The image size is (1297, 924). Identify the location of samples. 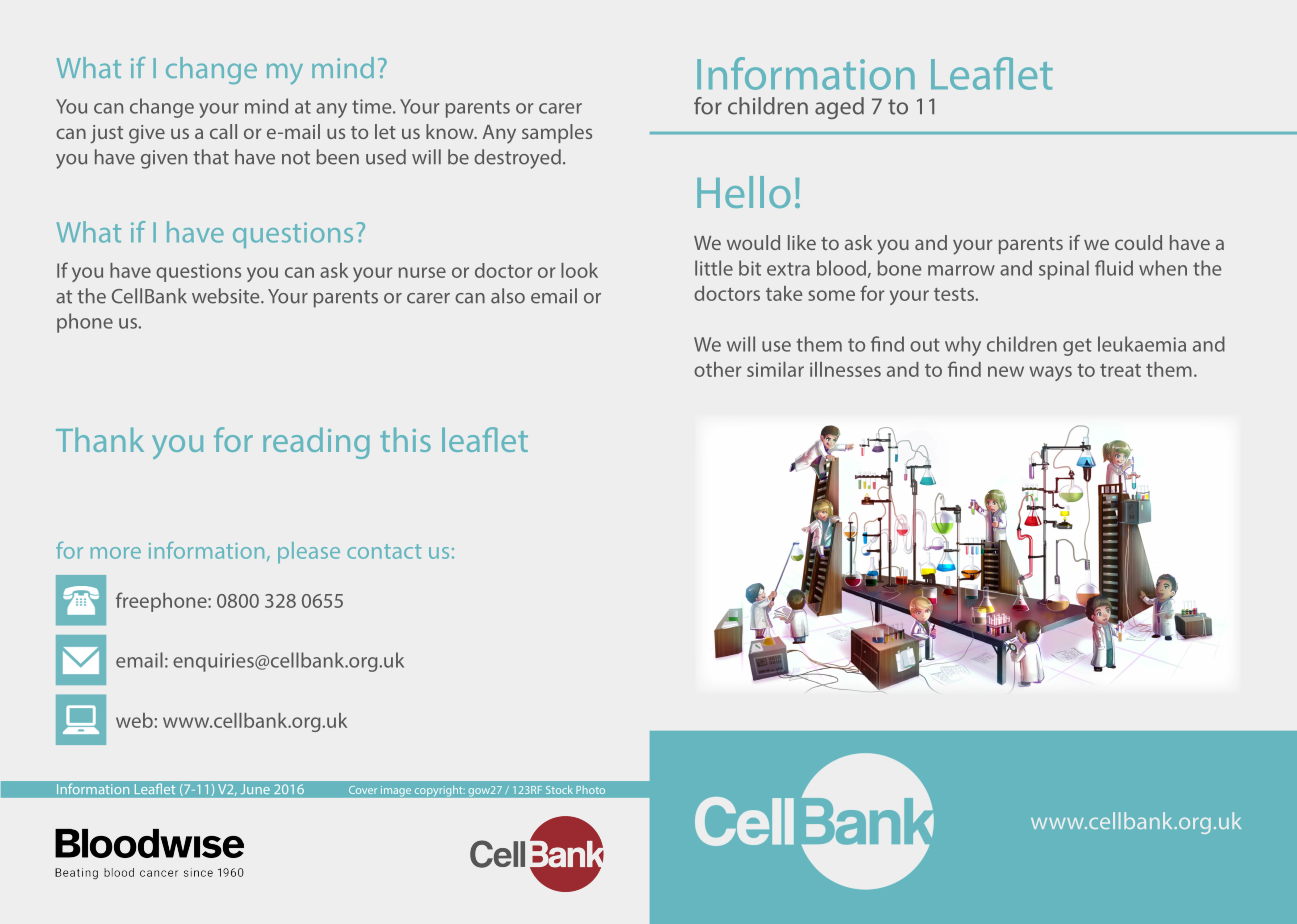
(557, 133).
